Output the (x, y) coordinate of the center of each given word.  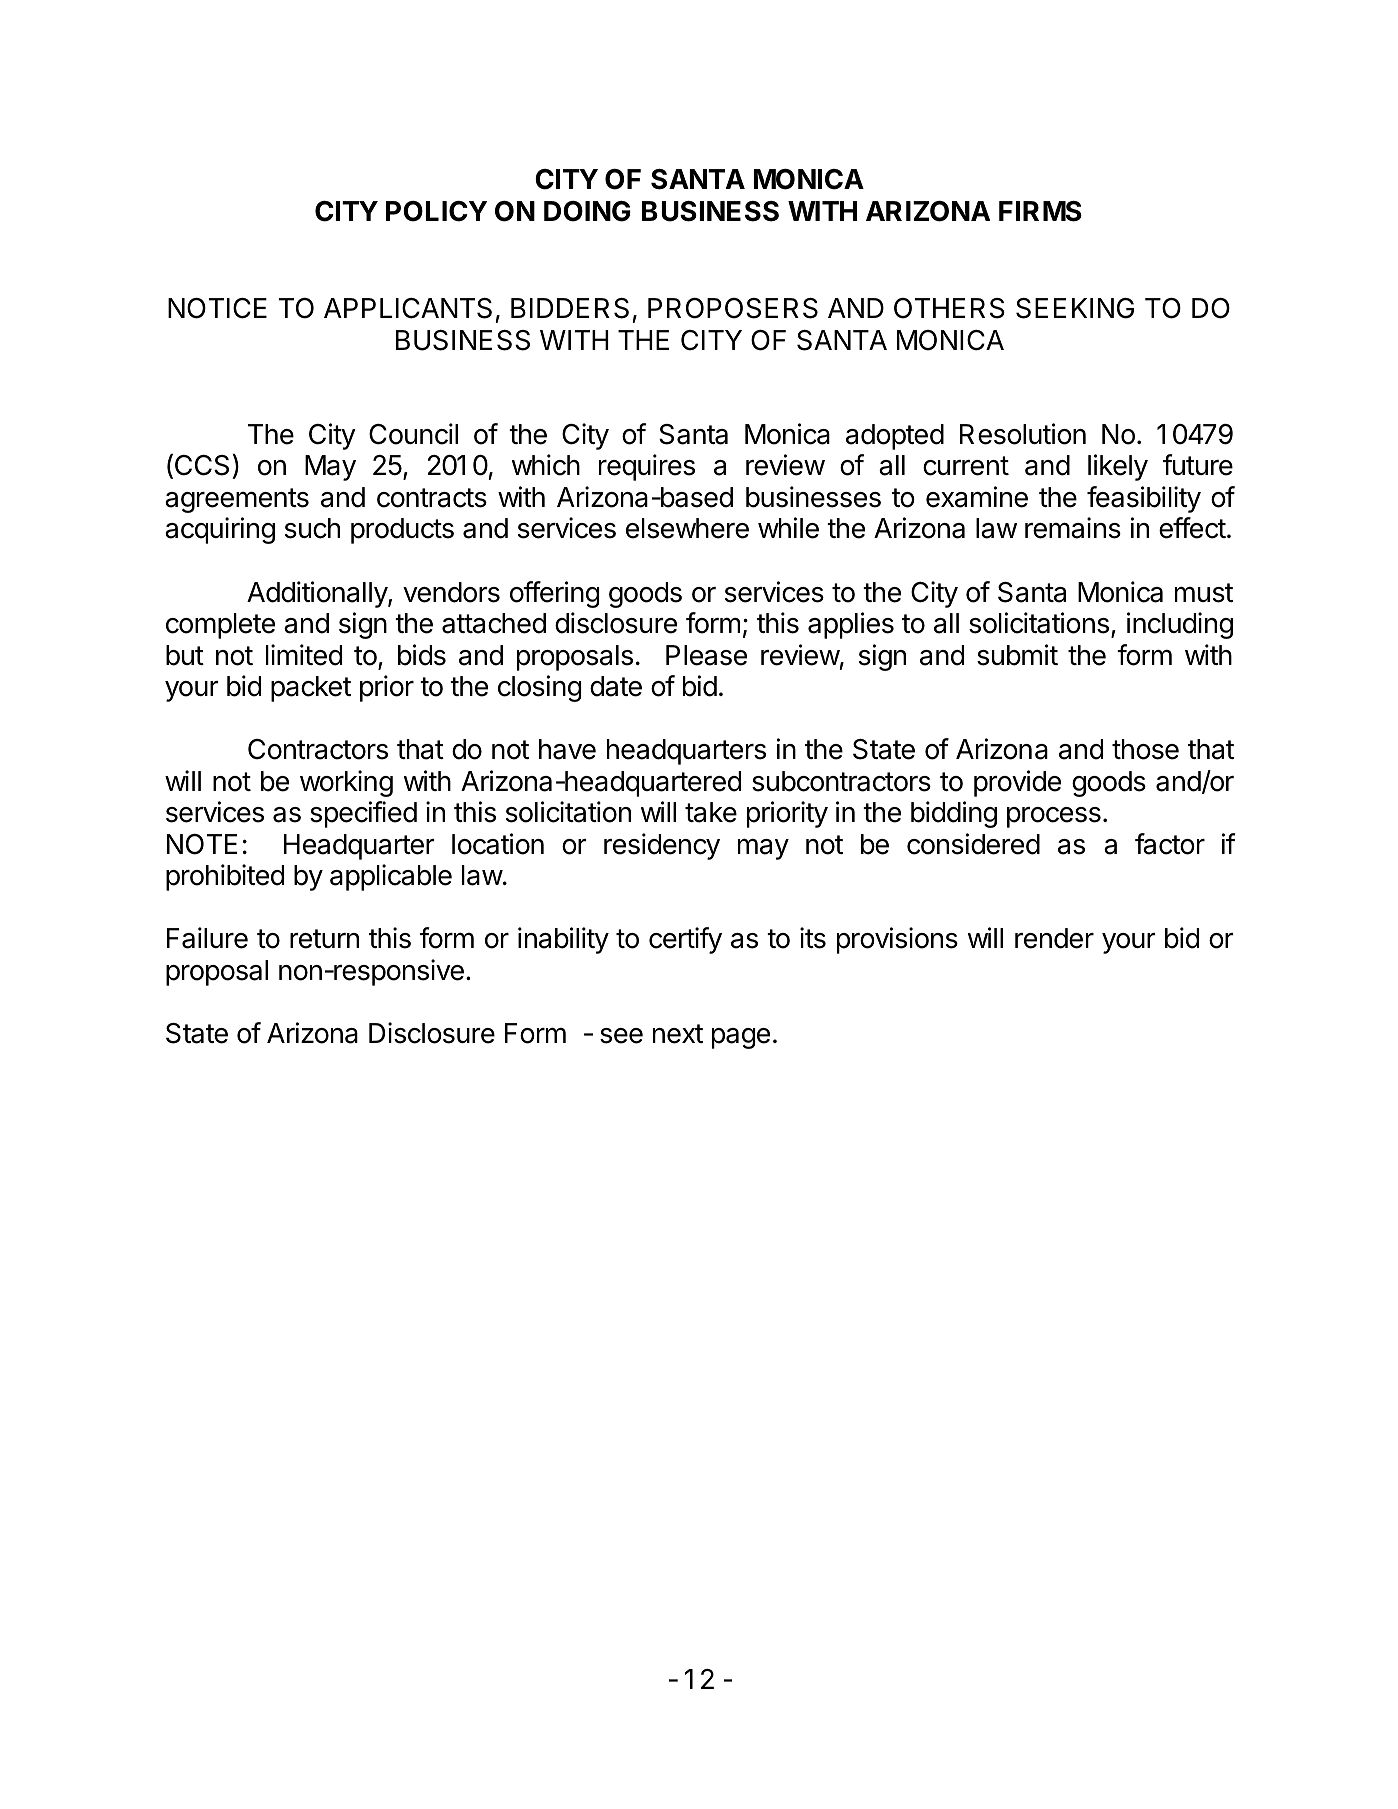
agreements (237, 500)
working (346, 783)
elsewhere (687, 528)
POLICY (436, 211)
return (324, 939)
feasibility (1144, 499)
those (1145, 749)
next (678, 1034)
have (567, 749)
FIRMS (1040, 211)
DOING (587, 211)
